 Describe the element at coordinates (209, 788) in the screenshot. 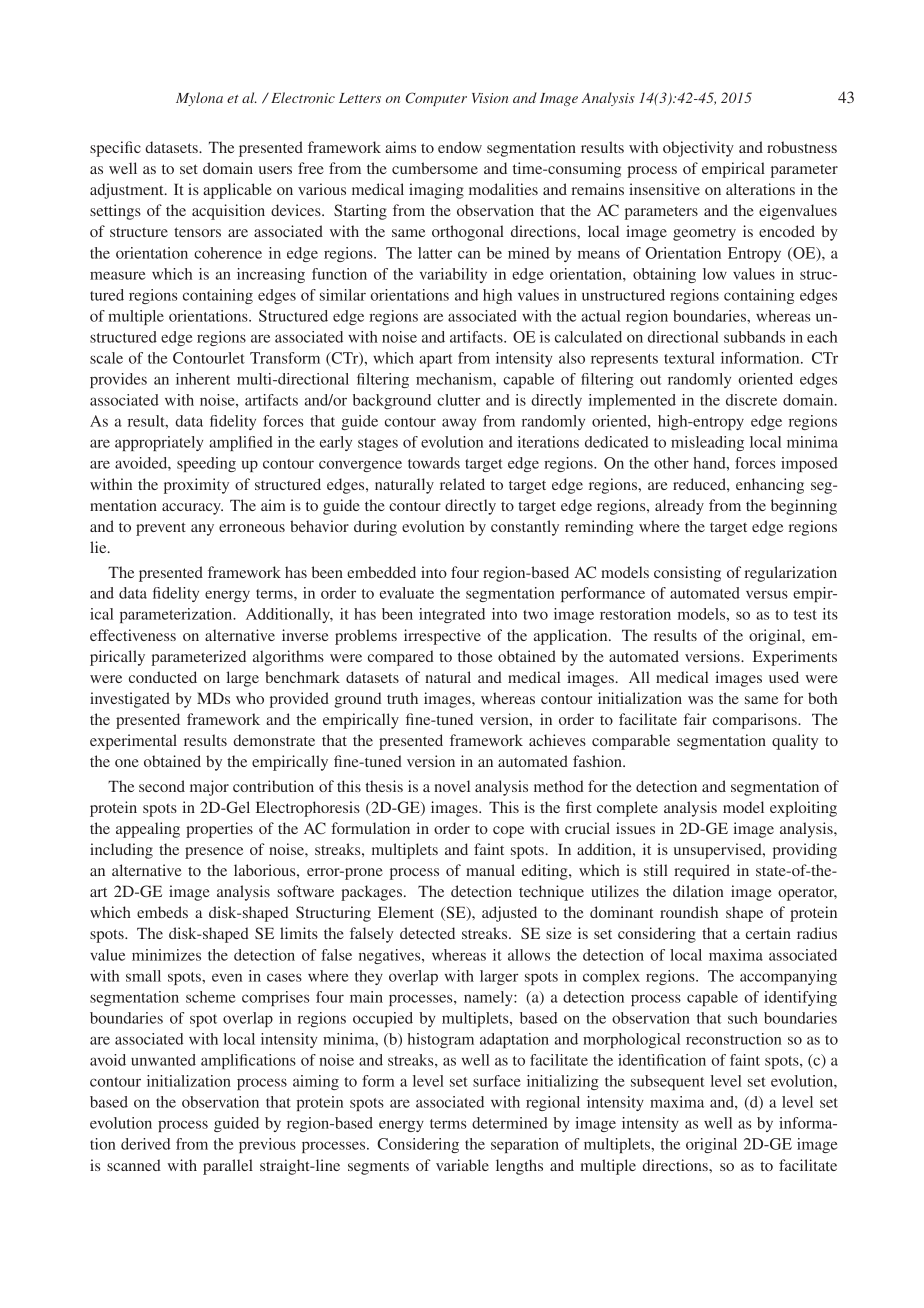

I see `major` at that location.
